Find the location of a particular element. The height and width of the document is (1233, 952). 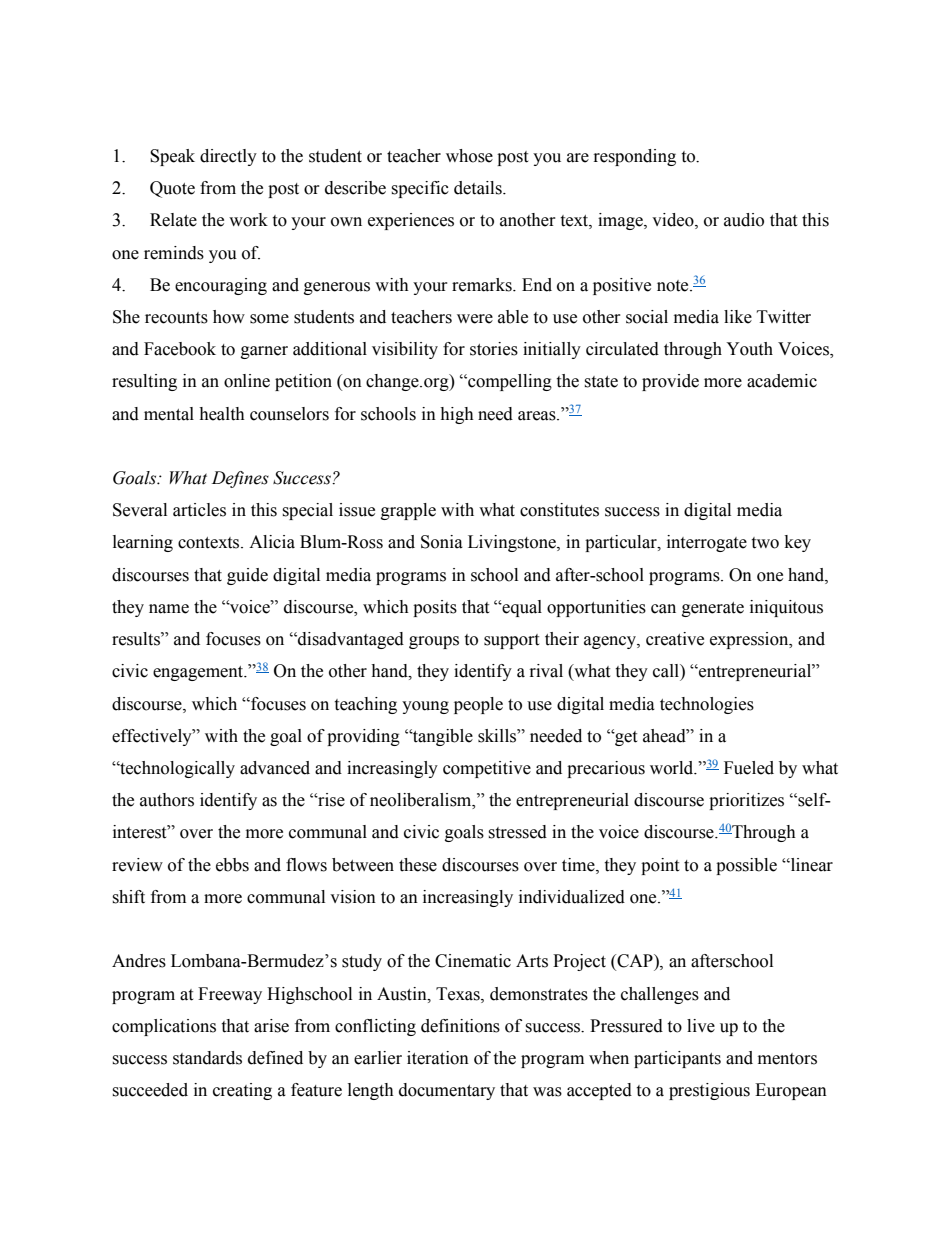

audio is located at coordinates (744, 220).
